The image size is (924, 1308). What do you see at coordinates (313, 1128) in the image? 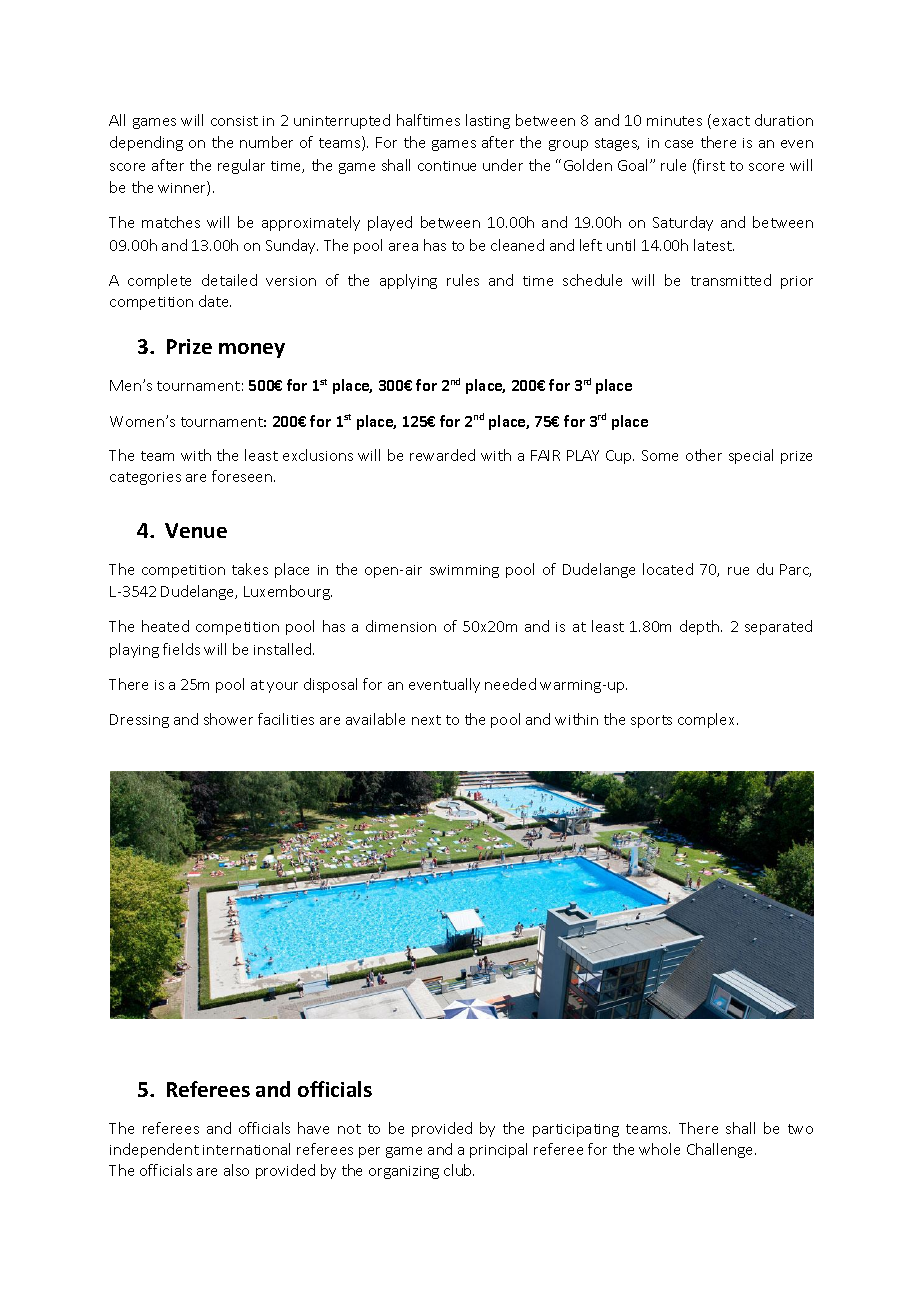
I see `have` at bounding box center [313, 1128].
